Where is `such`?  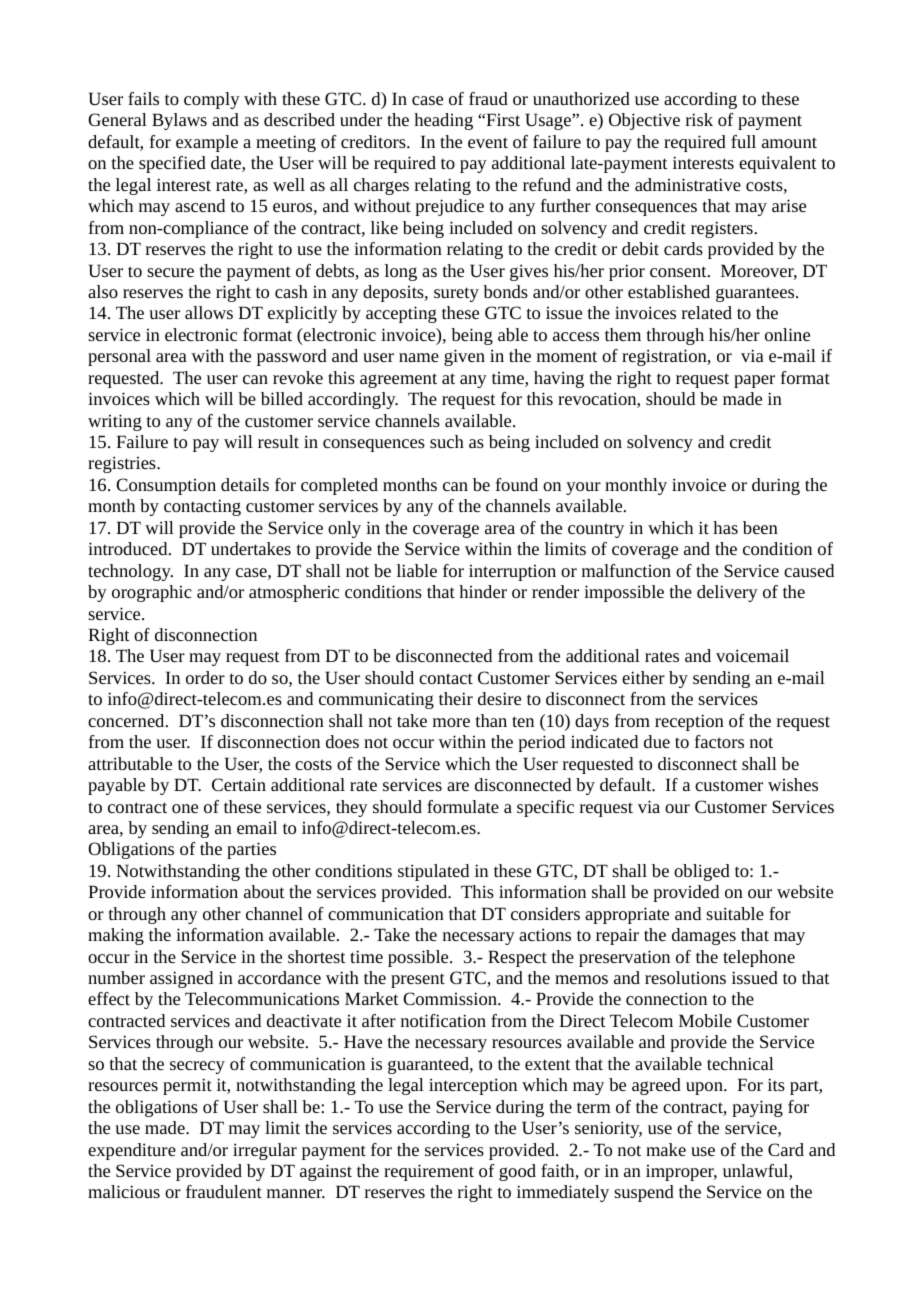 such is located at coordinates (447, 441).
